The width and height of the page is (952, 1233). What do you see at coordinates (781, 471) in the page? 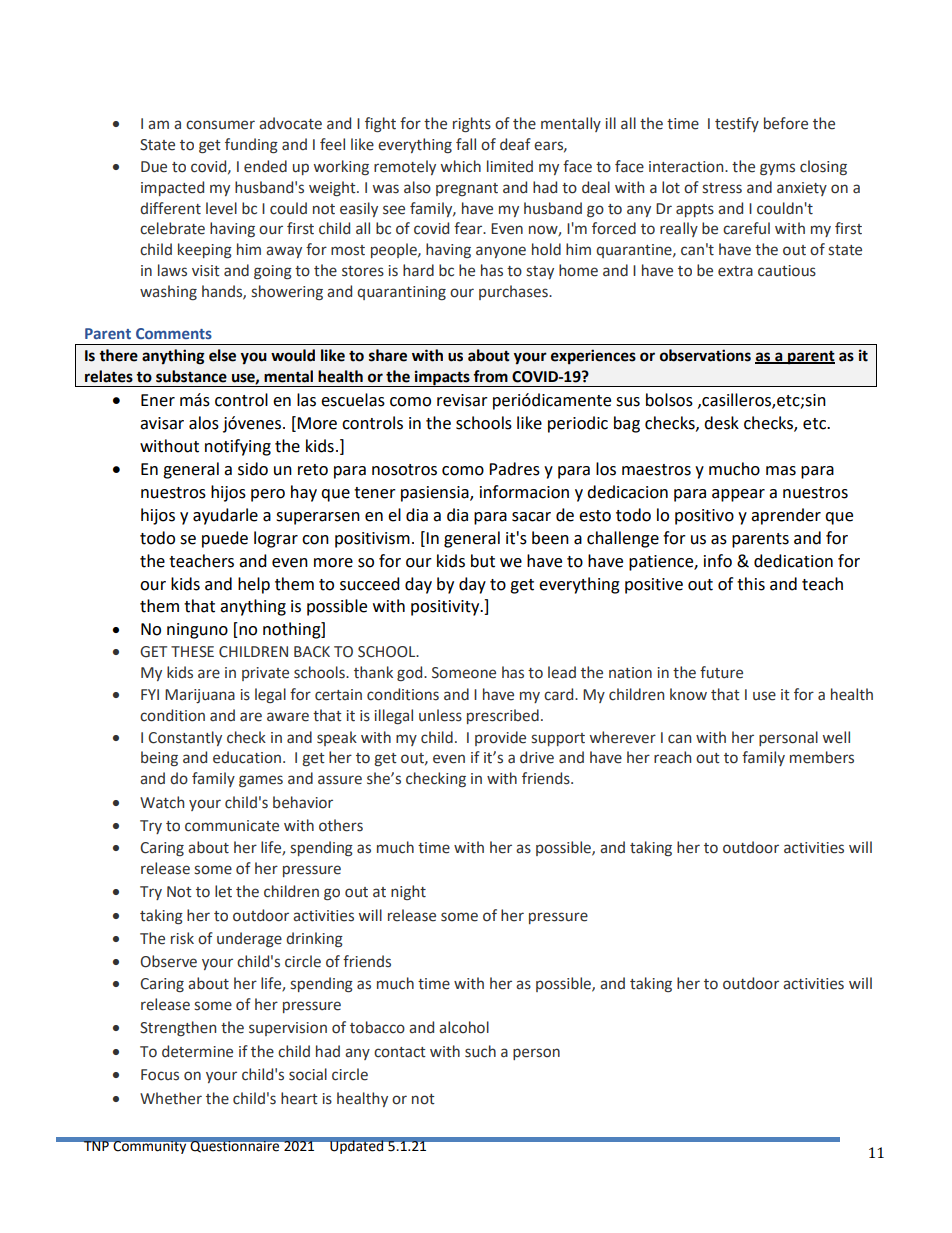
I see `mas` at bounding box center [781, 471].
